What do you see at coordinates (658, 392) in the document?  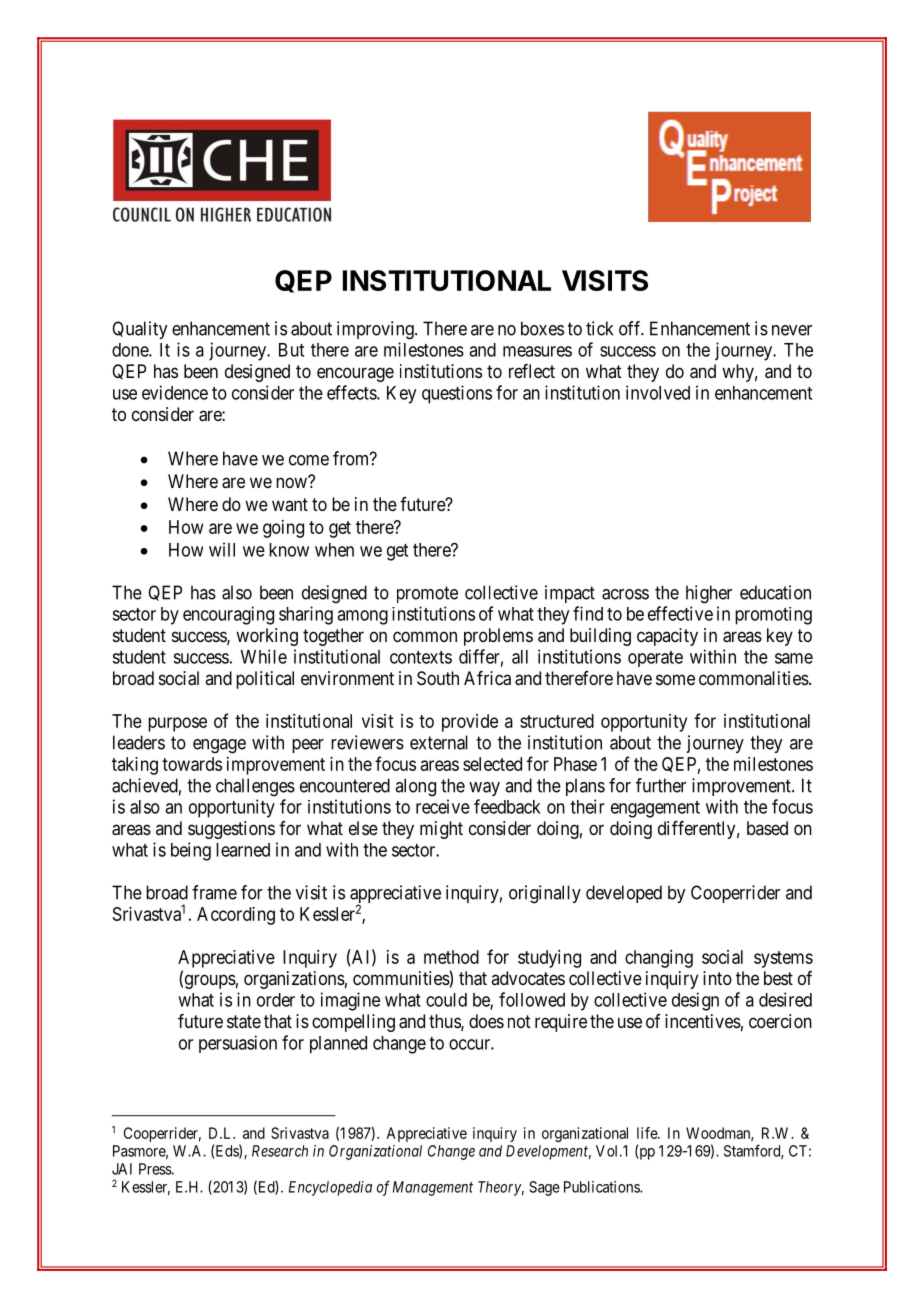 I see `involved` at bounding box center [658, 392].
